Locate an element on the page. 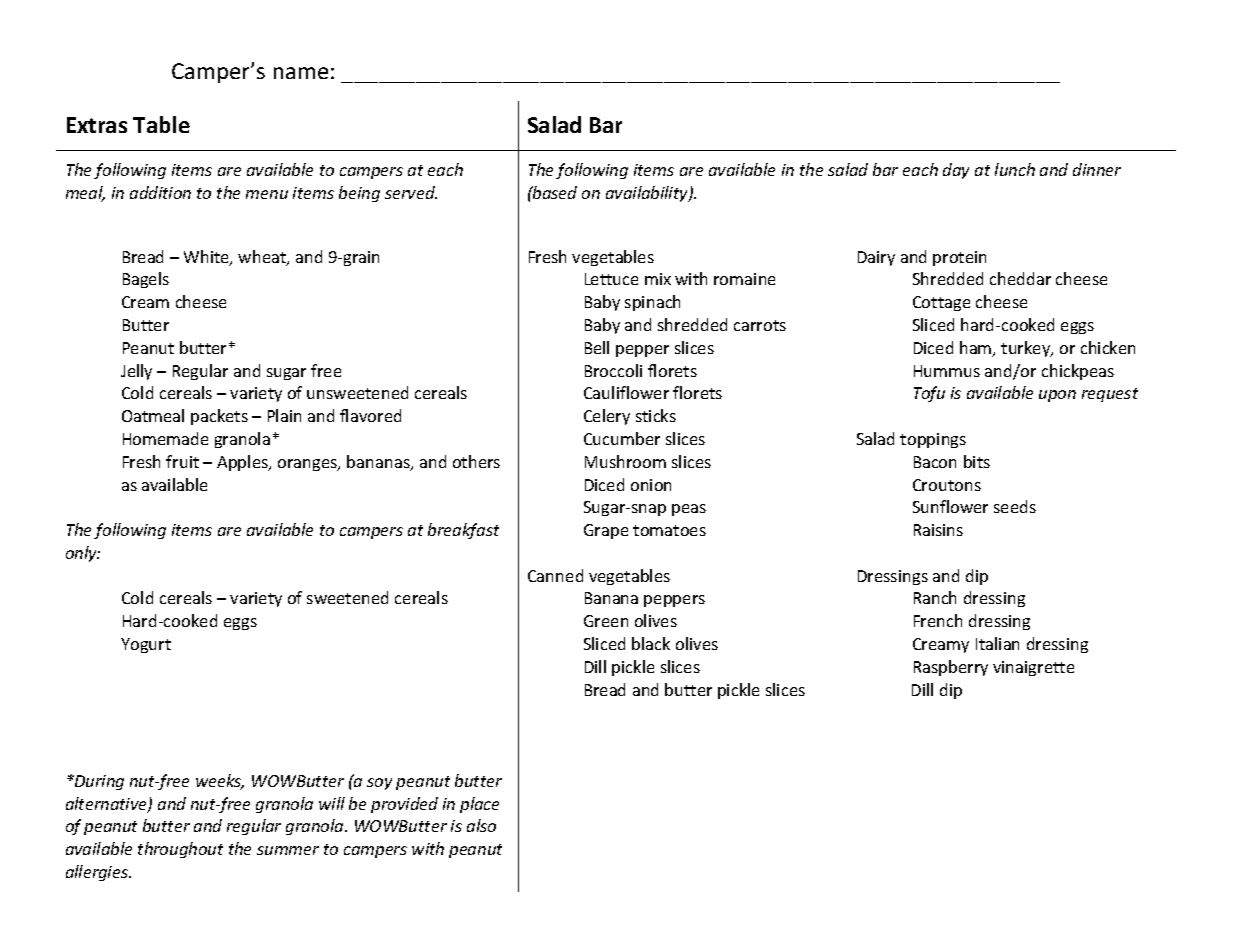 This image has height=952, width=1233. Apples is located at coordinates (243, 463).
